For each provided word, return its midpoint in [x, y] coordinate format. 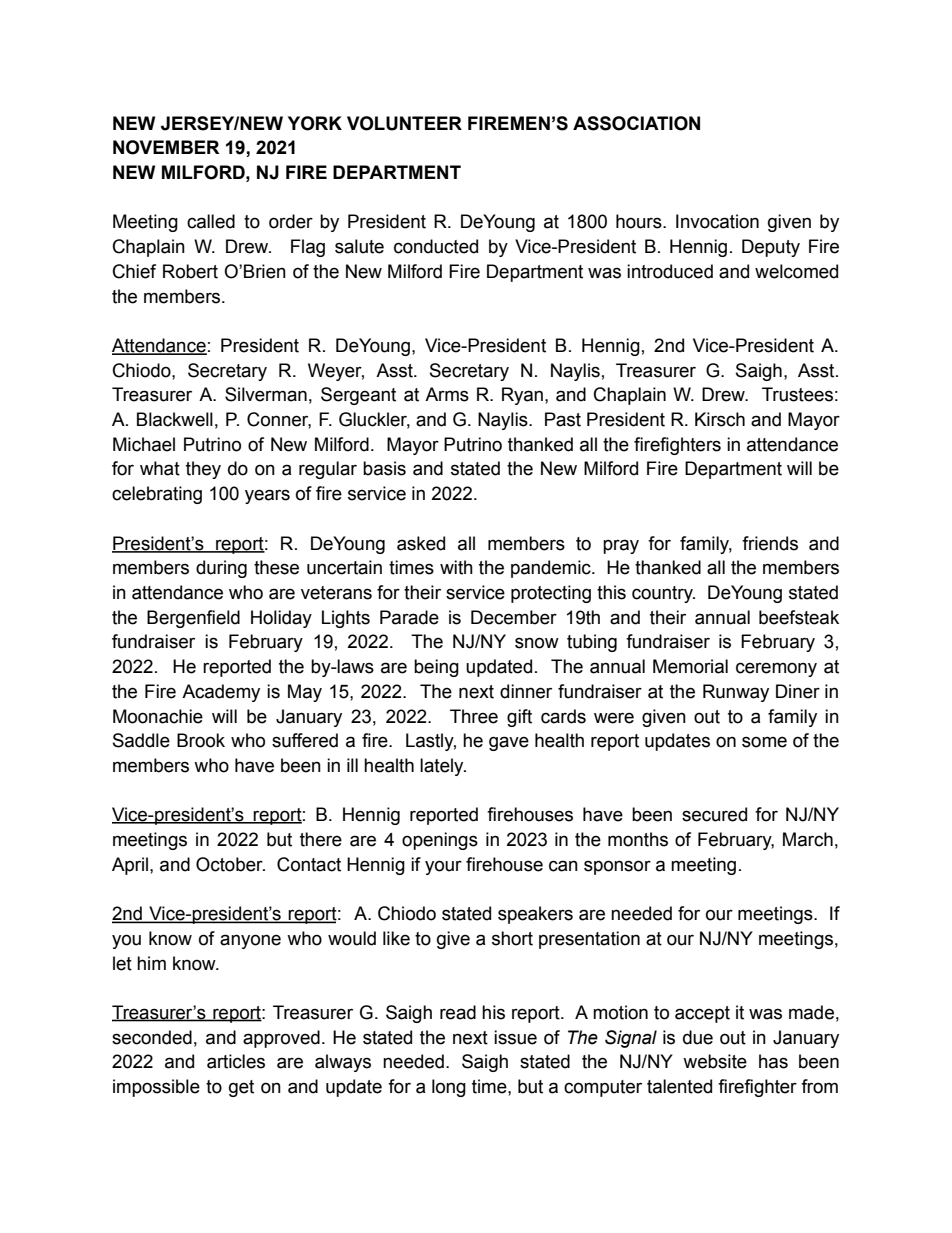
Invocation [717, 221]
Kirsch [720, 419]
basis [384, 468]
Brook [201, 740]
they [203, 470]
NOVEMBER [166, 147]
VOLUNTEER [404, 123]
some [764, 742]
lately [443, 767]
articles [236, 1061]
